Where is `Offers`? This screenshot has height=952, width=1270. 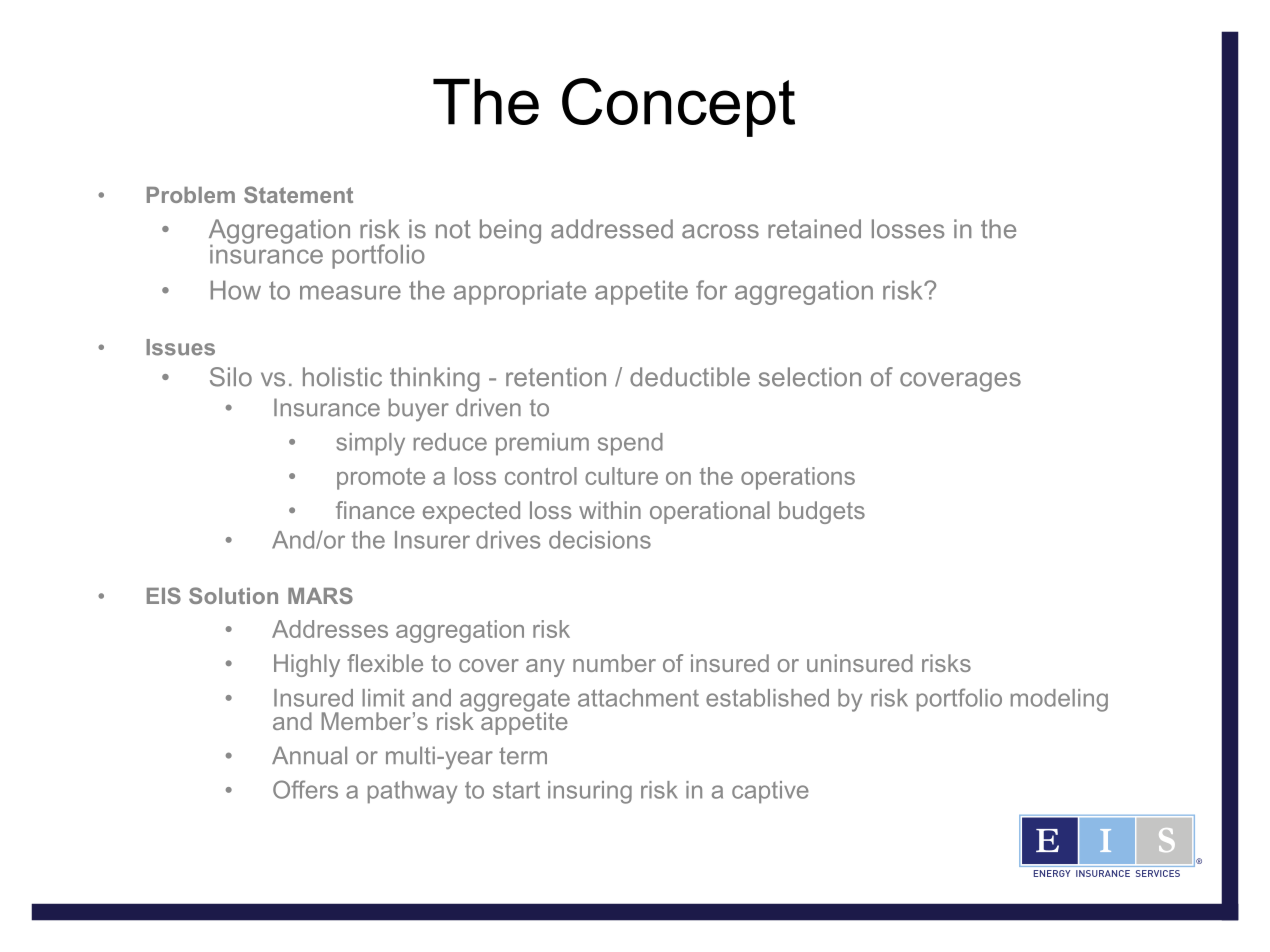
Offers is located at coordinates (305, 789).
